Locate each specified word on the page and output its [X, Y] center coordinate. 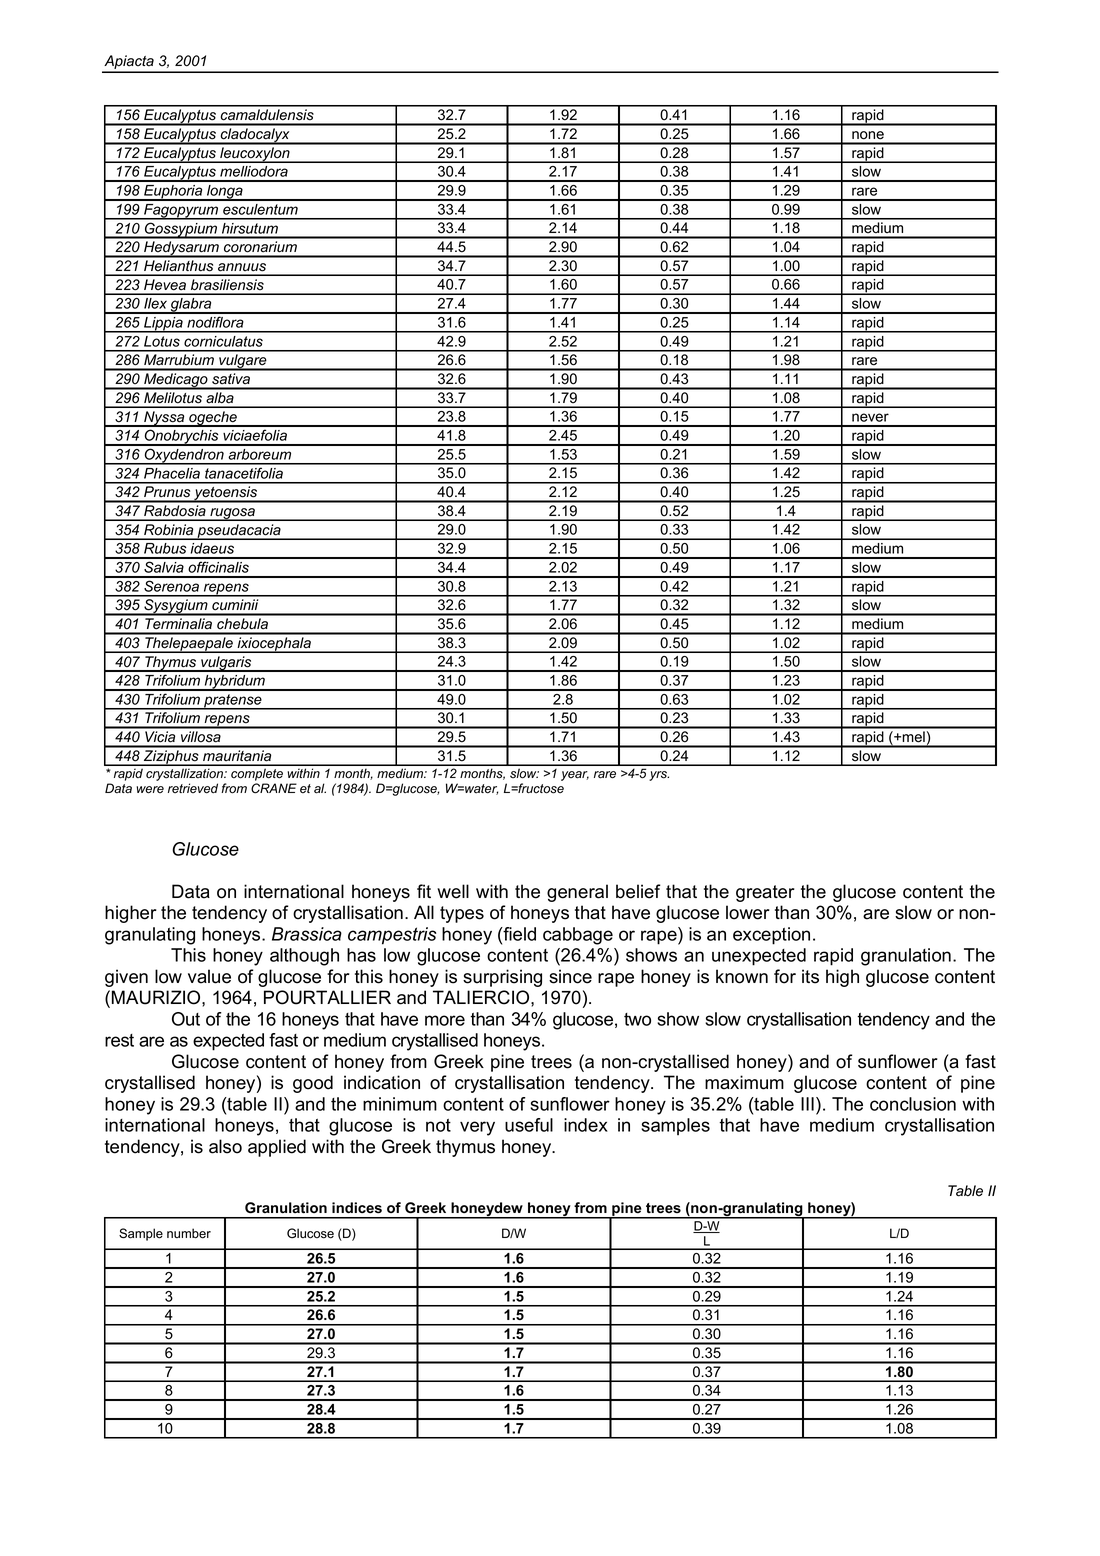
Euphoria [173, 193]
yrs [659, 776]
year [575, 776]
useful [529, 1125]
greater [765, 893]
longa [225, 193]
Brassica [307, 934]
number [189, 1233]
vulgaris [226, 664]
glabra [191, 306]
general [577, 893]
